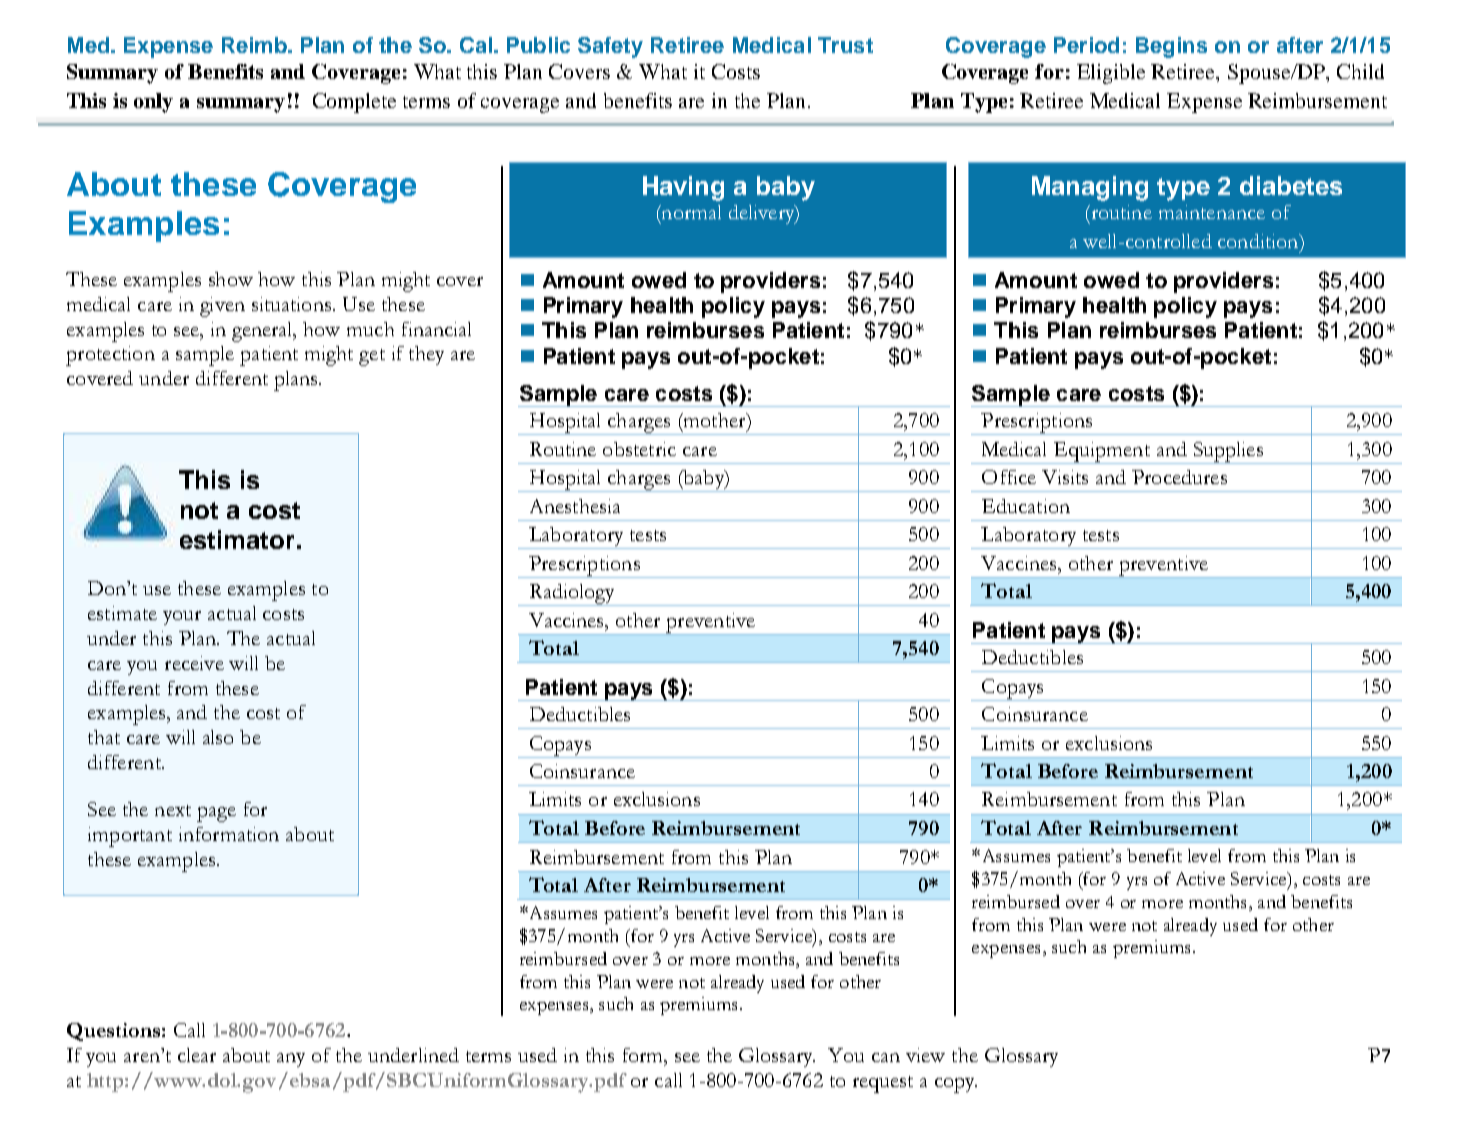 This screenshot has height=1126, width=1457. I want to click on also, so click(218, 737).
